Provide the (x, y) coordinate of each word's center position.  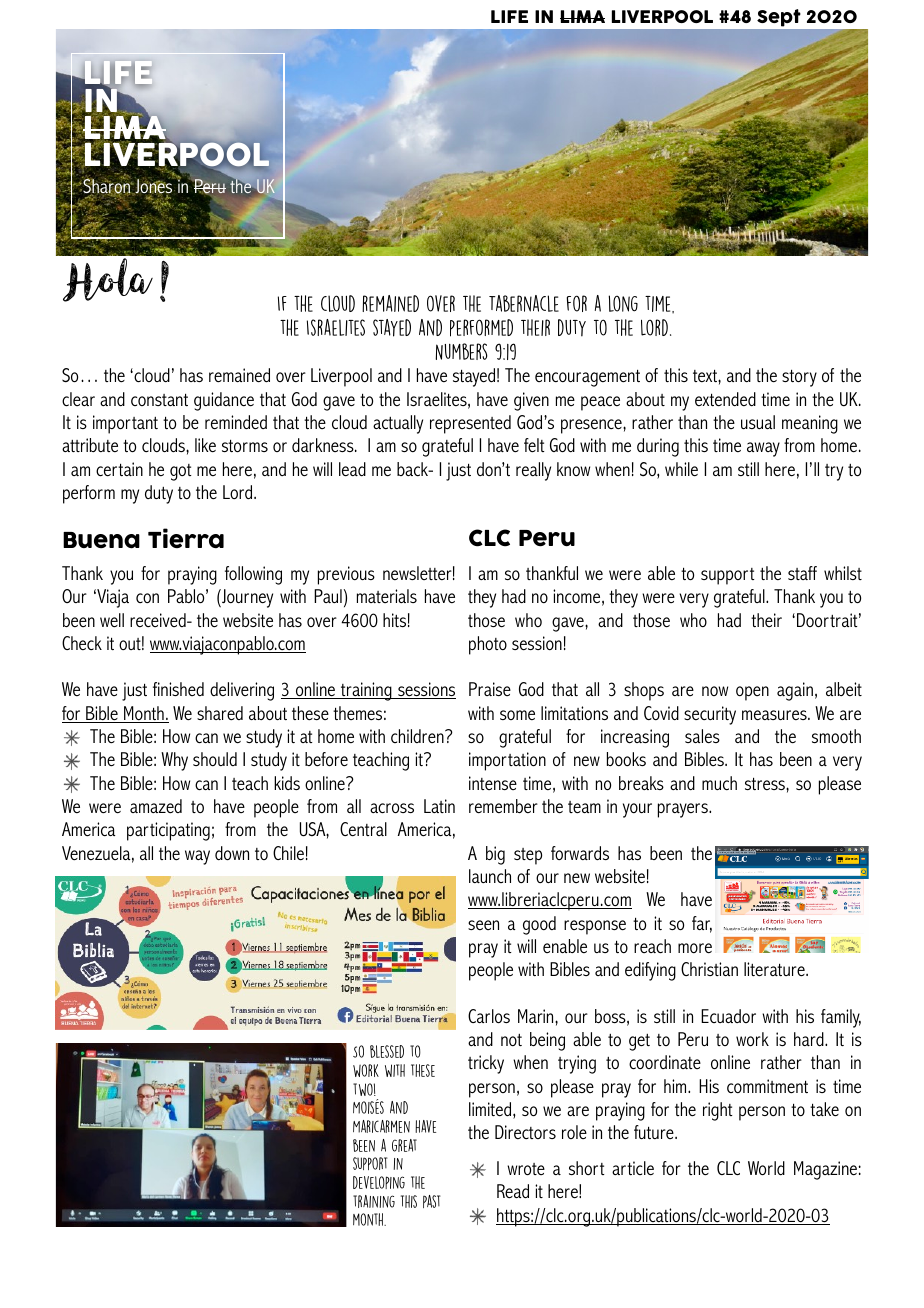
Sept (778, 17)
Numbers (461, 351)
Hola (108, 280)
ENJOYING (742, 159)
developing (379, 1182)
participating (168, 831)
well (112, 620)
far (702, 924)
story (799, 378)
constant (159, 399)
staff (802, 573)
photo (488, 645)
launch (490, 876)
